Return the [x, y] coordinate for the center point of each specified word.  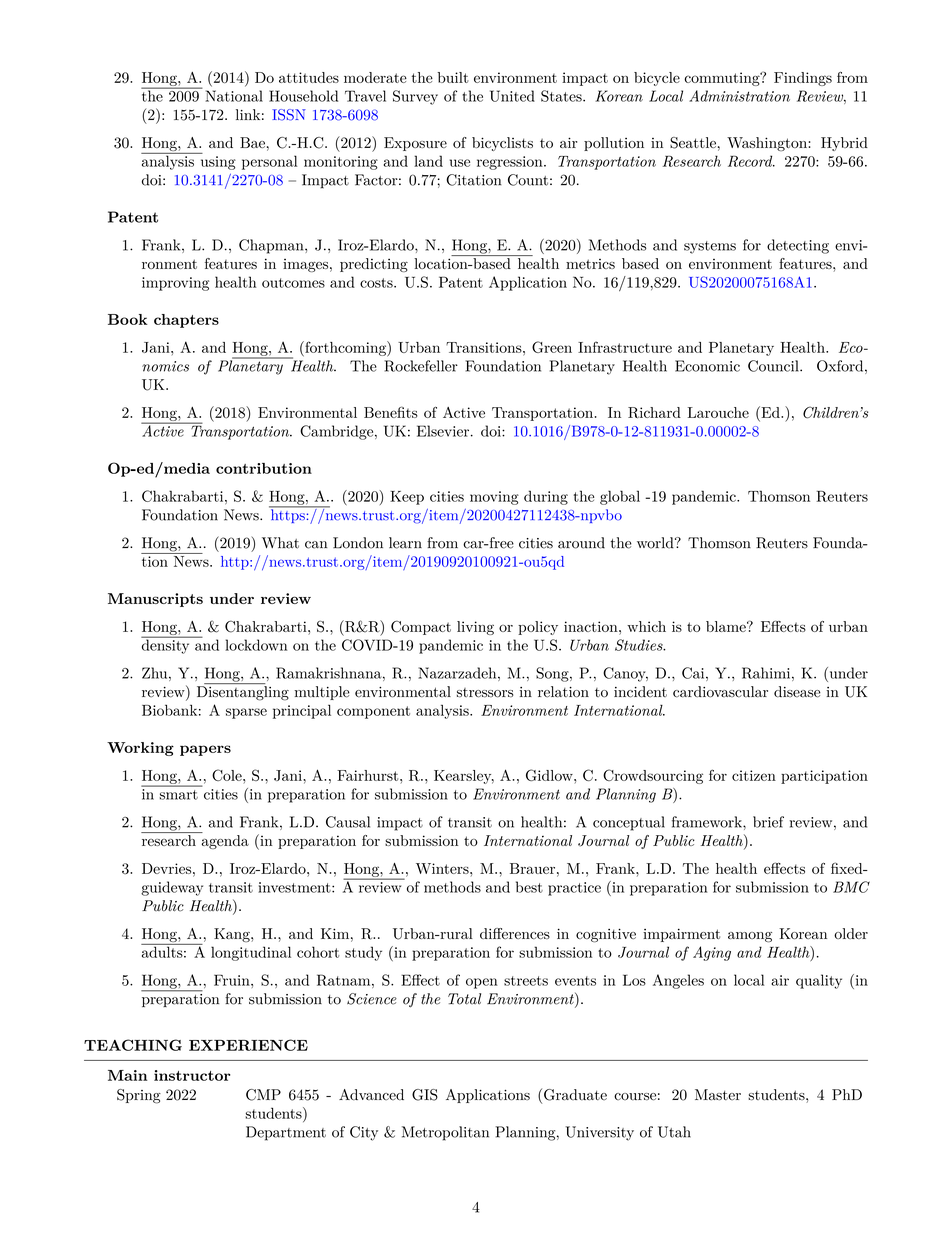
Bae [252, 142]
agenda [224, 840]
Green [552, 347]
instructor [192, 1075]
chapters [186, 321]
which [646, 626]
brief [768, 822]
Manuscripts [155, 600]
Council [774, 366]
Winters [443, 868]
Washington [767, 144]
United [512, 96]
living [475, 628]
